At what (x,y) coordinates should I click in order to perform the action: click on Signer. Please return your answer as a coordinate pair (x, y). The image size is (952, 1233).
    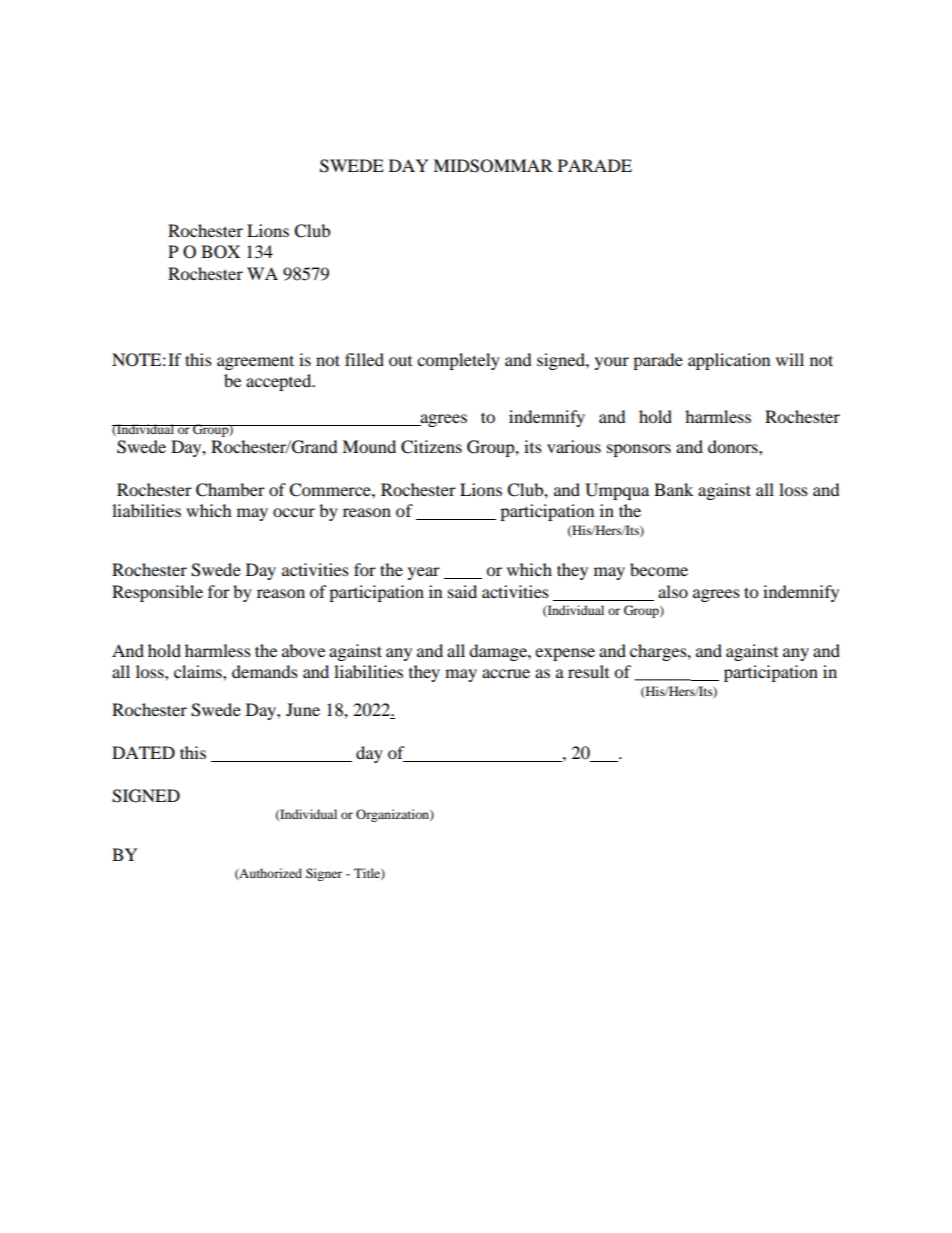
    Looking at the image, I should click on (324, 874).
